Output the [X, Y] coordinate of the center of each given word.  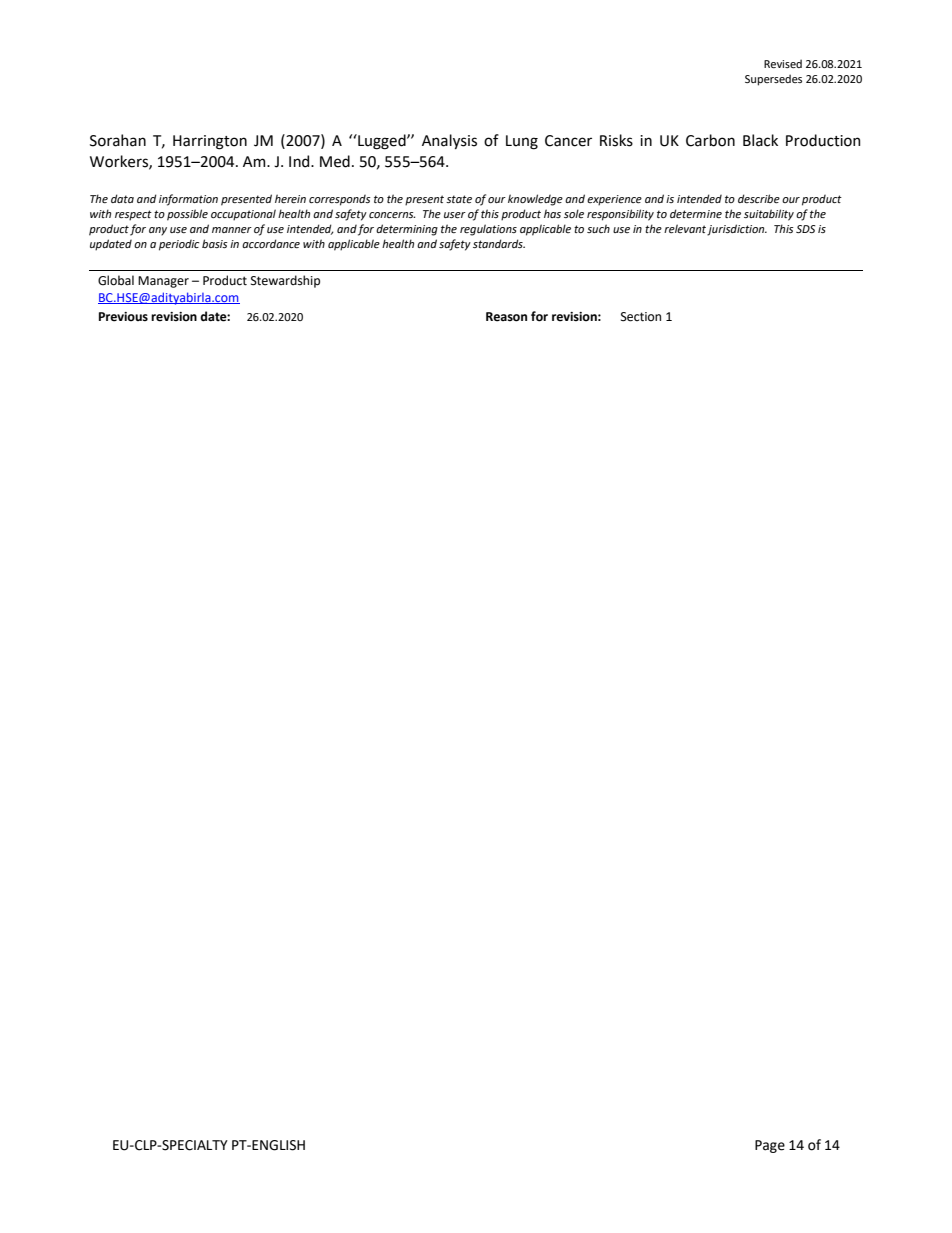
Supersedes [773, 80]
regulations [488, 230]
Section [641, 317]
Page [770, 1146]
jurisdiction [737, 230]
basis [215, 243]
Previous [123, 317]
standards [499, 243]
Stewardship [285, 281]
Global [116, 280]
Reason [506, 317]
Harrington [210, 142]
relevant [685, 228]
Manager [163, 282]
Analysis [449, 141]
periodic [179, 245]
